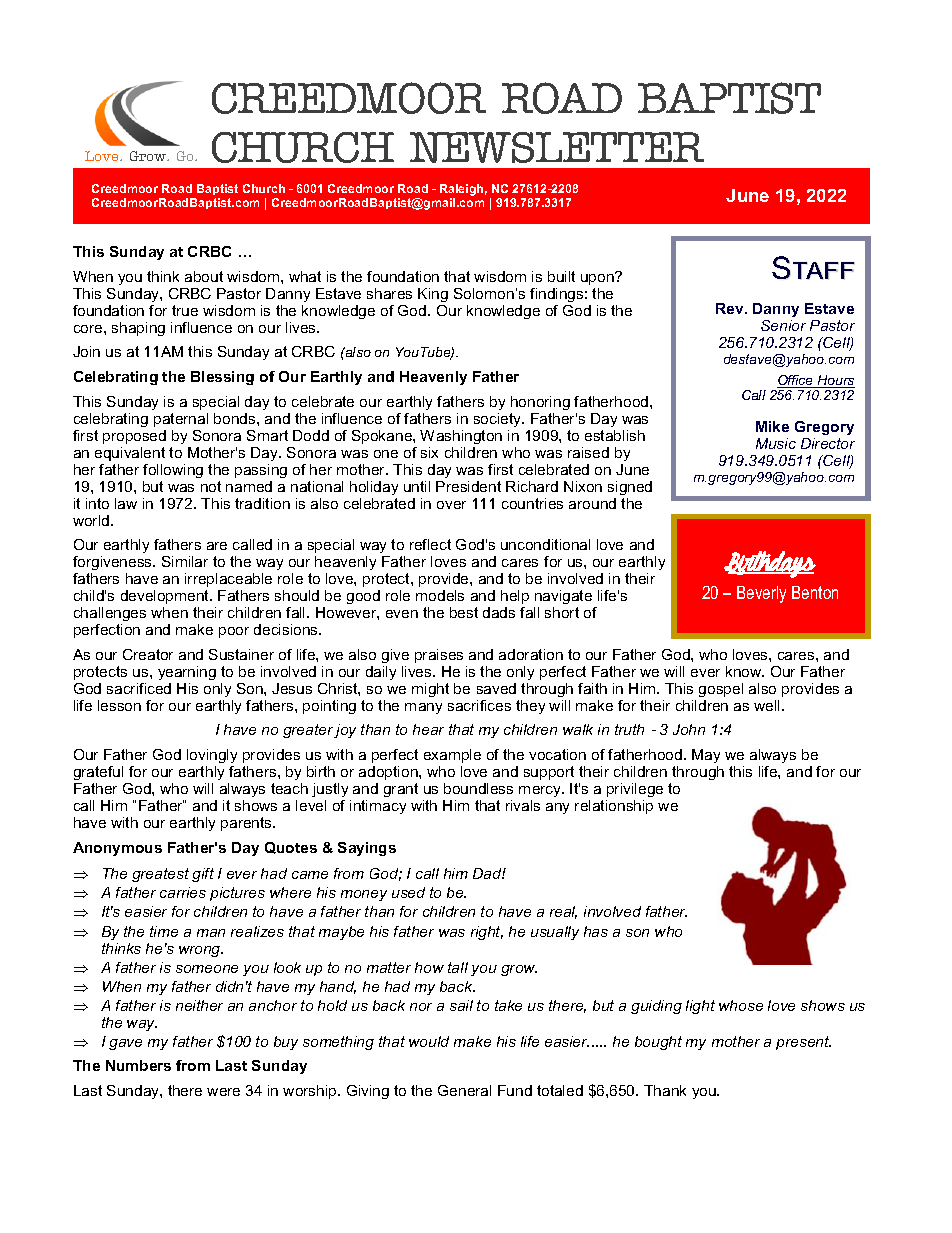  What do you see at coordinates (212, 756) in the screenshot?
I see `lovingly` at bounding box center [212, 756].
